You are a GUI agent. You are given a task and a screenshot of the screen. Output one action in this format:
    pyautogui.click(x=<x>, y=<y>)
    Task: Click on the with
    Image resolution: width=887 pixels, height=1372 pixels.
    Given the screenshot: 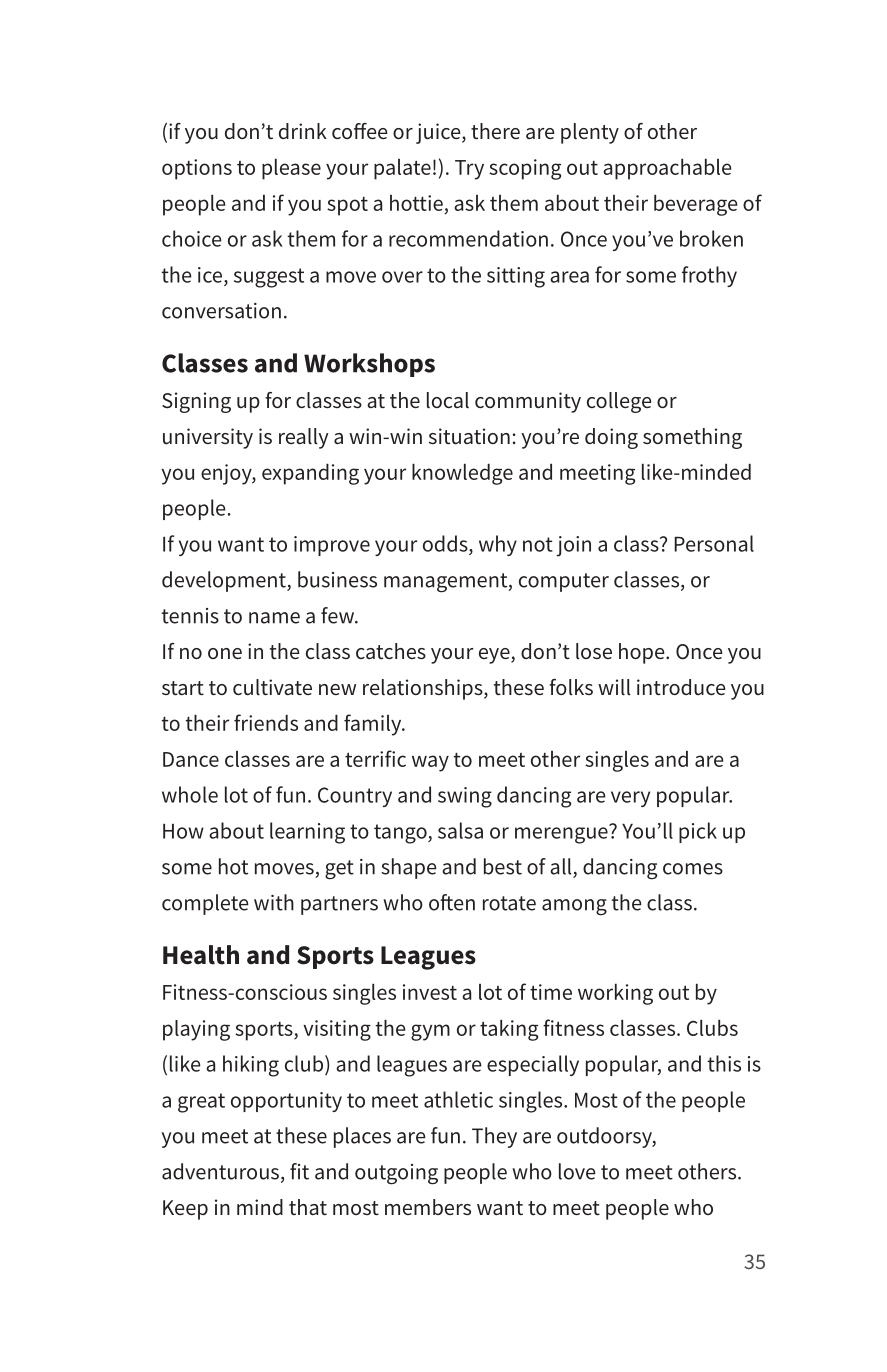 What is the action you would take?
    pyautogui.click(x=274, y=902)
